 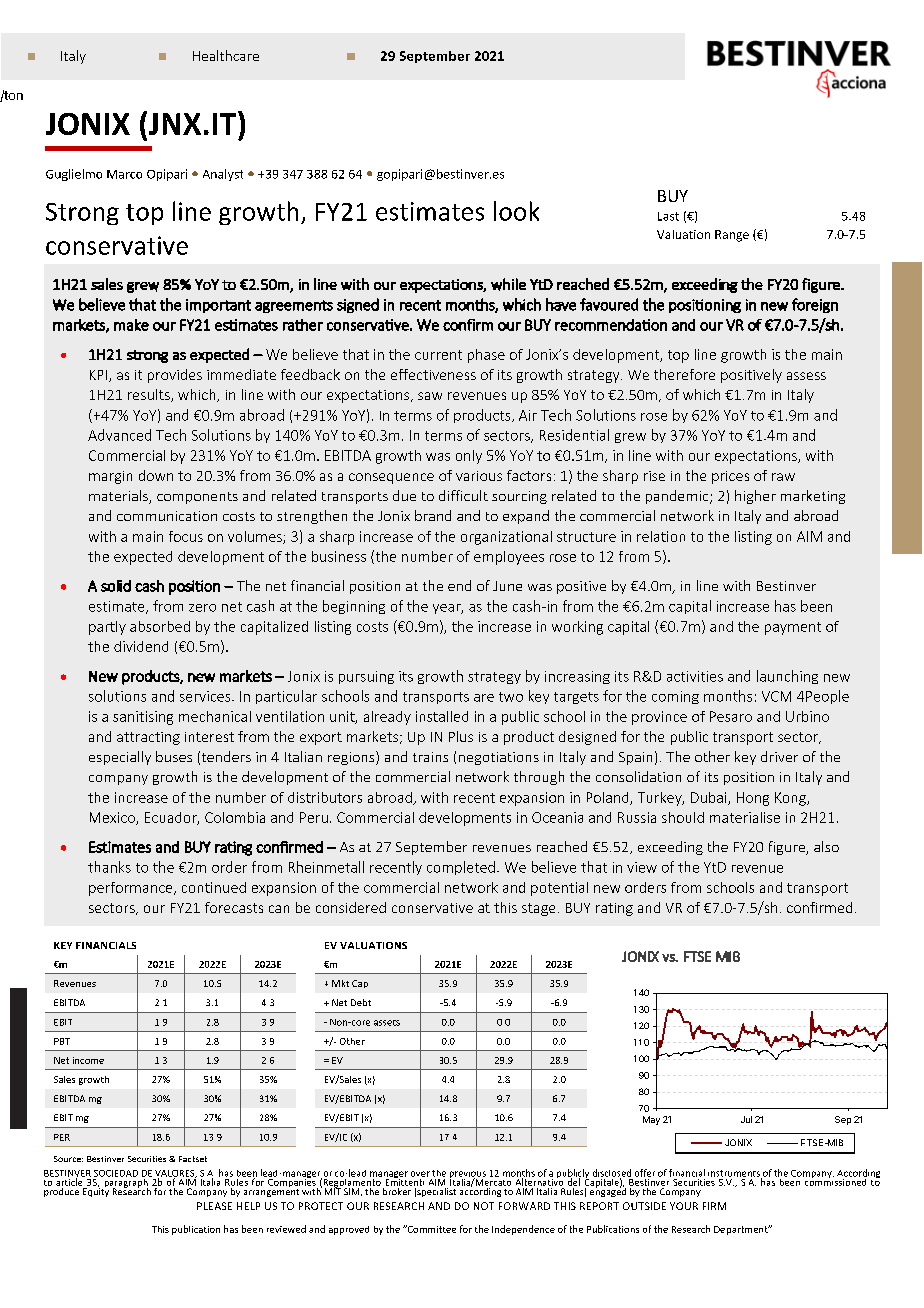 What do you see at coordinates (484, 1206) in the page?
I see `NOT` at bounding box center [484, 1206].
